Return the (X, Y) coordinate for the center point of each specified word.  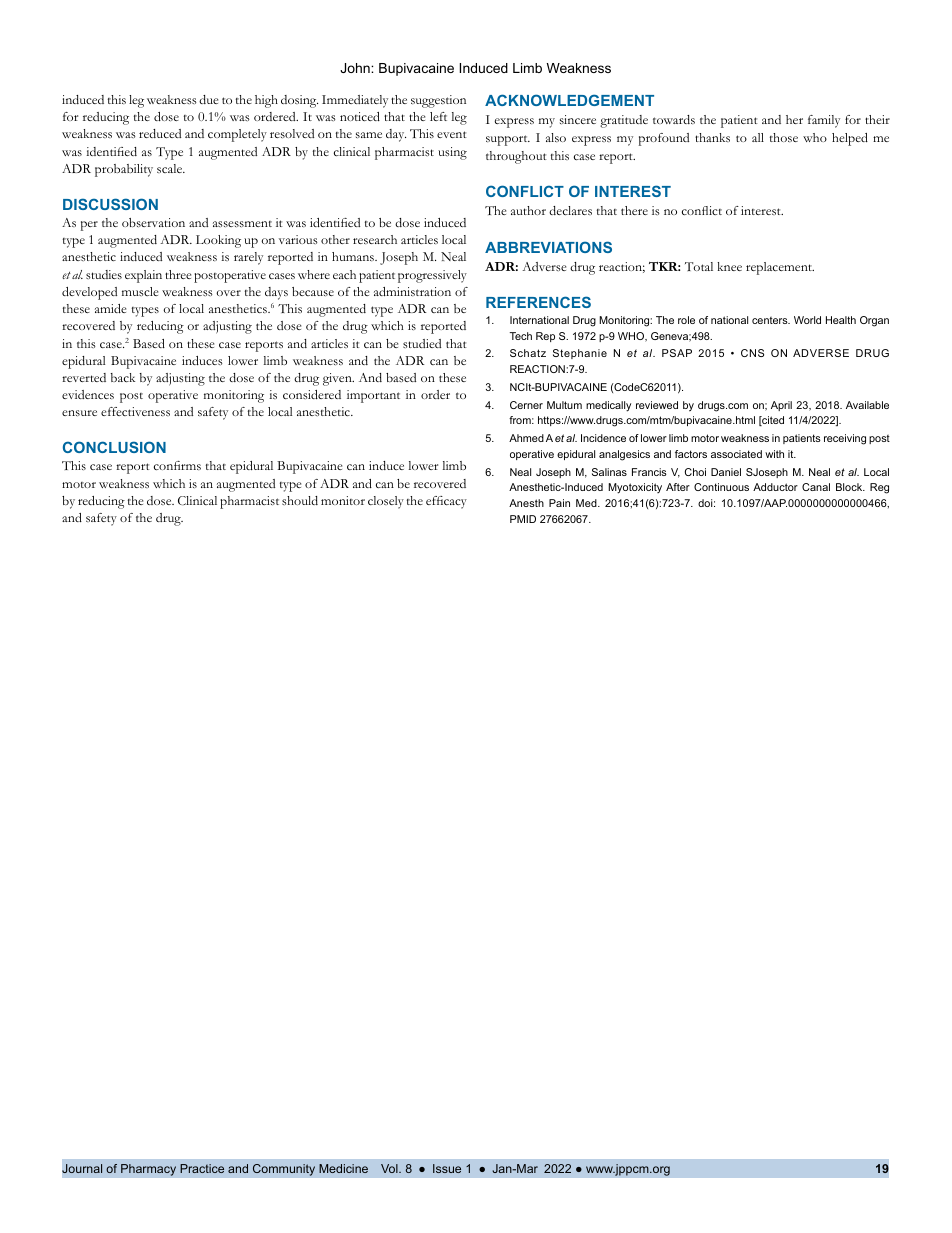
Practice (202, 1168)
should (300, 500)
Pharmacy (148, 1170)
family (824, 121)
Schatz (528, 353)
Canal (816, 487)
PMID (523, 519)
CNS (752, 353)
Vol (390, 1168)
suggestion (438, 101)
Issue (447, 1168)
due (208, 99)
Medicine (343, 1168)
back (122, 377)
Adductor (775, 487)
